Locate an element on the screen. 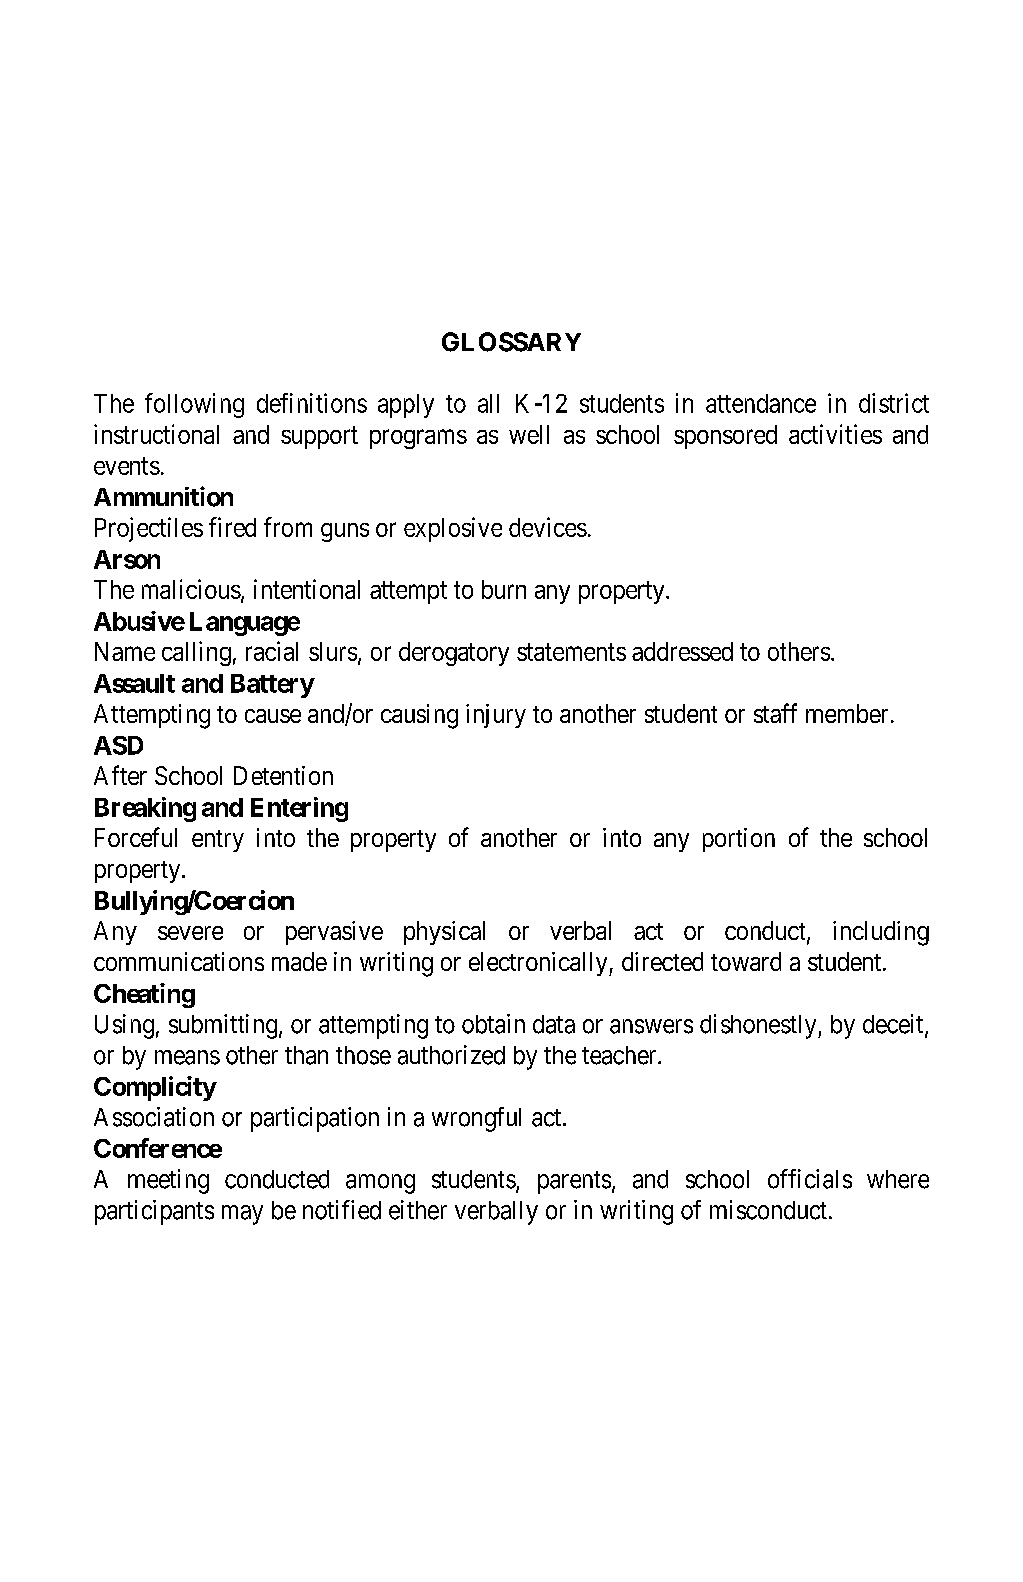  following is located at coordinates (194, 405).
